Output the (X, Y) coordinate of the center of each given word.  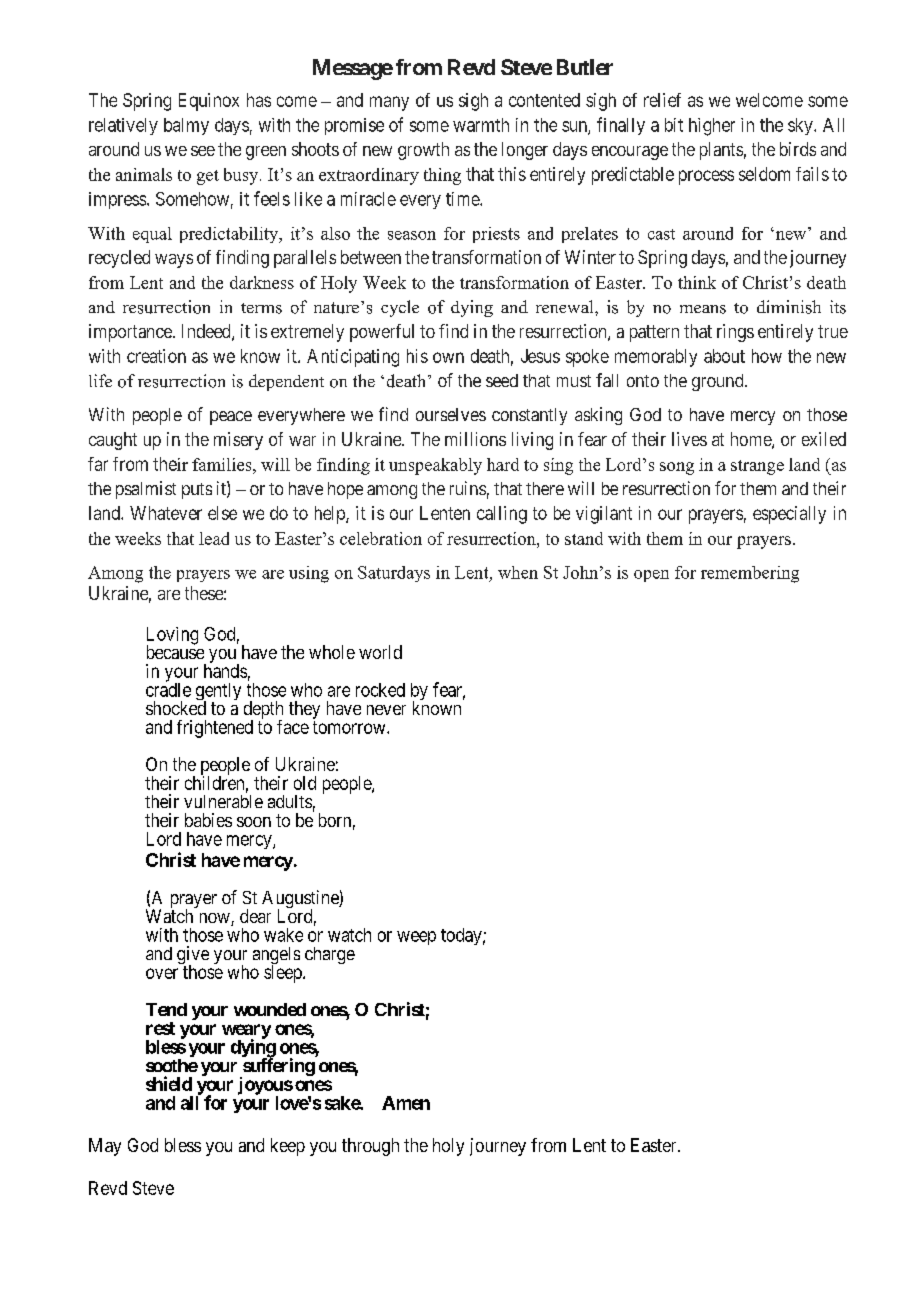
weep (416, 938)
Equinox (209, 102)
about (724, 356)
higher (712, 127)
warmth (481, 125)
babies (208, 820)
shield (169, 1083)
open (651, 576)
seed (502, 380)
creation (156, 356)
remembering (750, 574)
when (518, 572)
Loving (172, 637)
